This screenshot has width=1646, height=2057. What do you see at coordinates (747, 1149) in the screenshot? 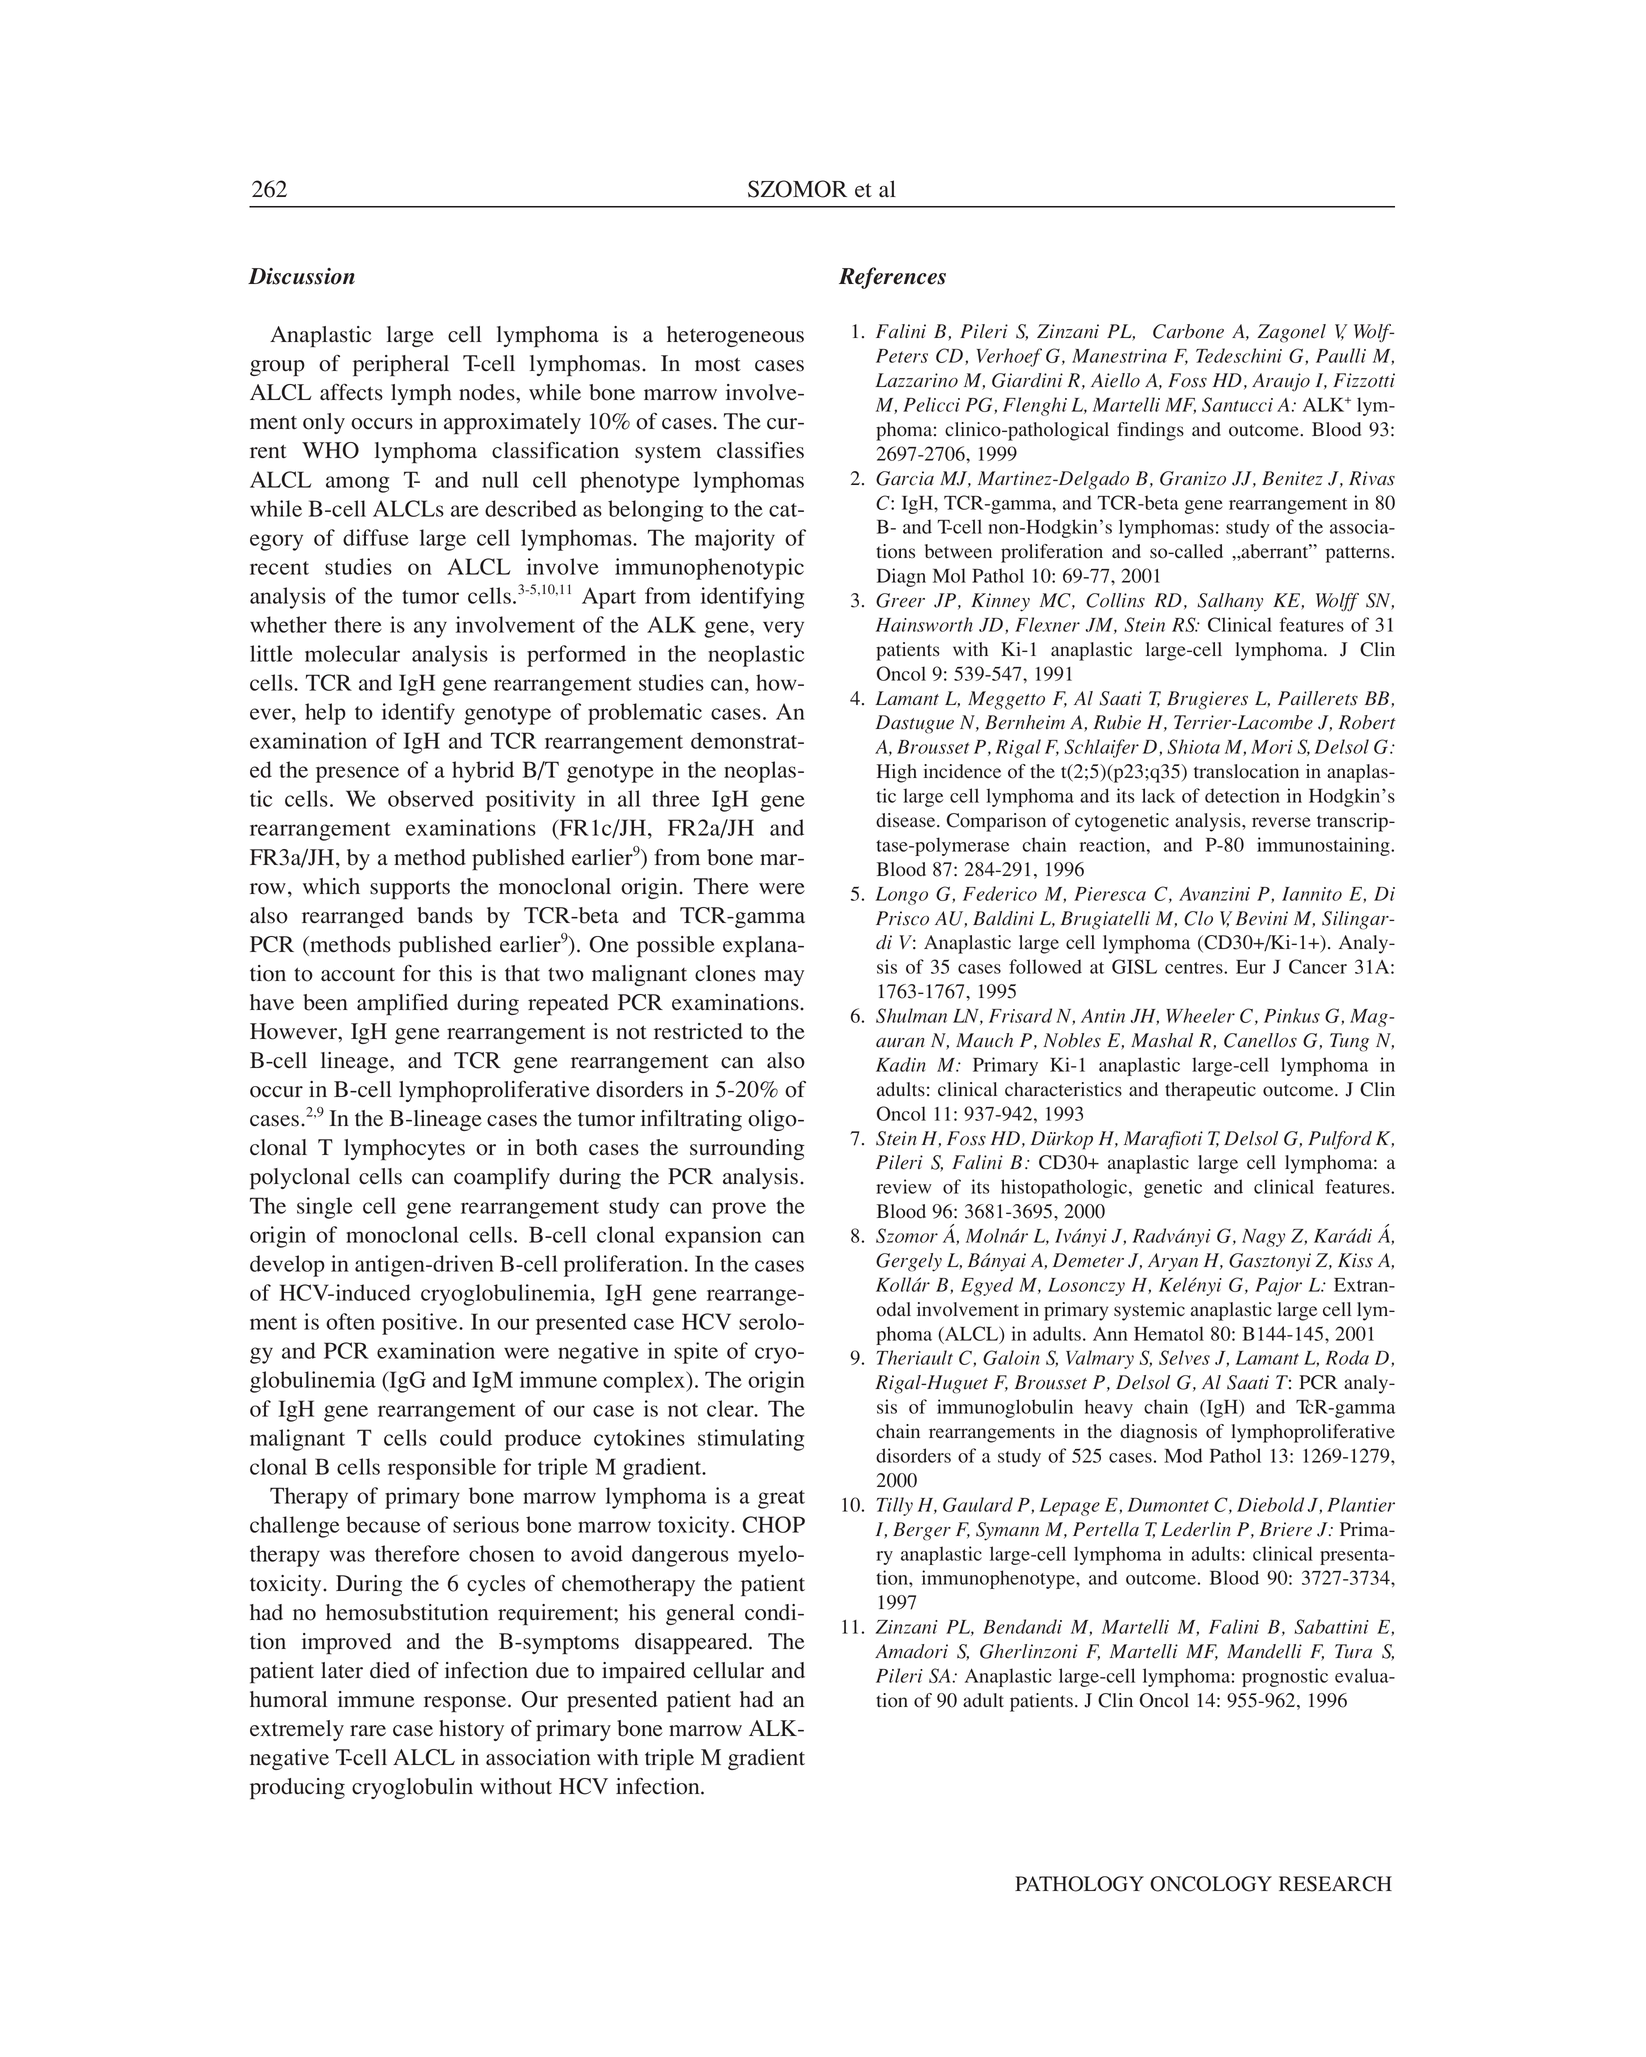
I see `surrounding` at bounding box center [747, 1149].
